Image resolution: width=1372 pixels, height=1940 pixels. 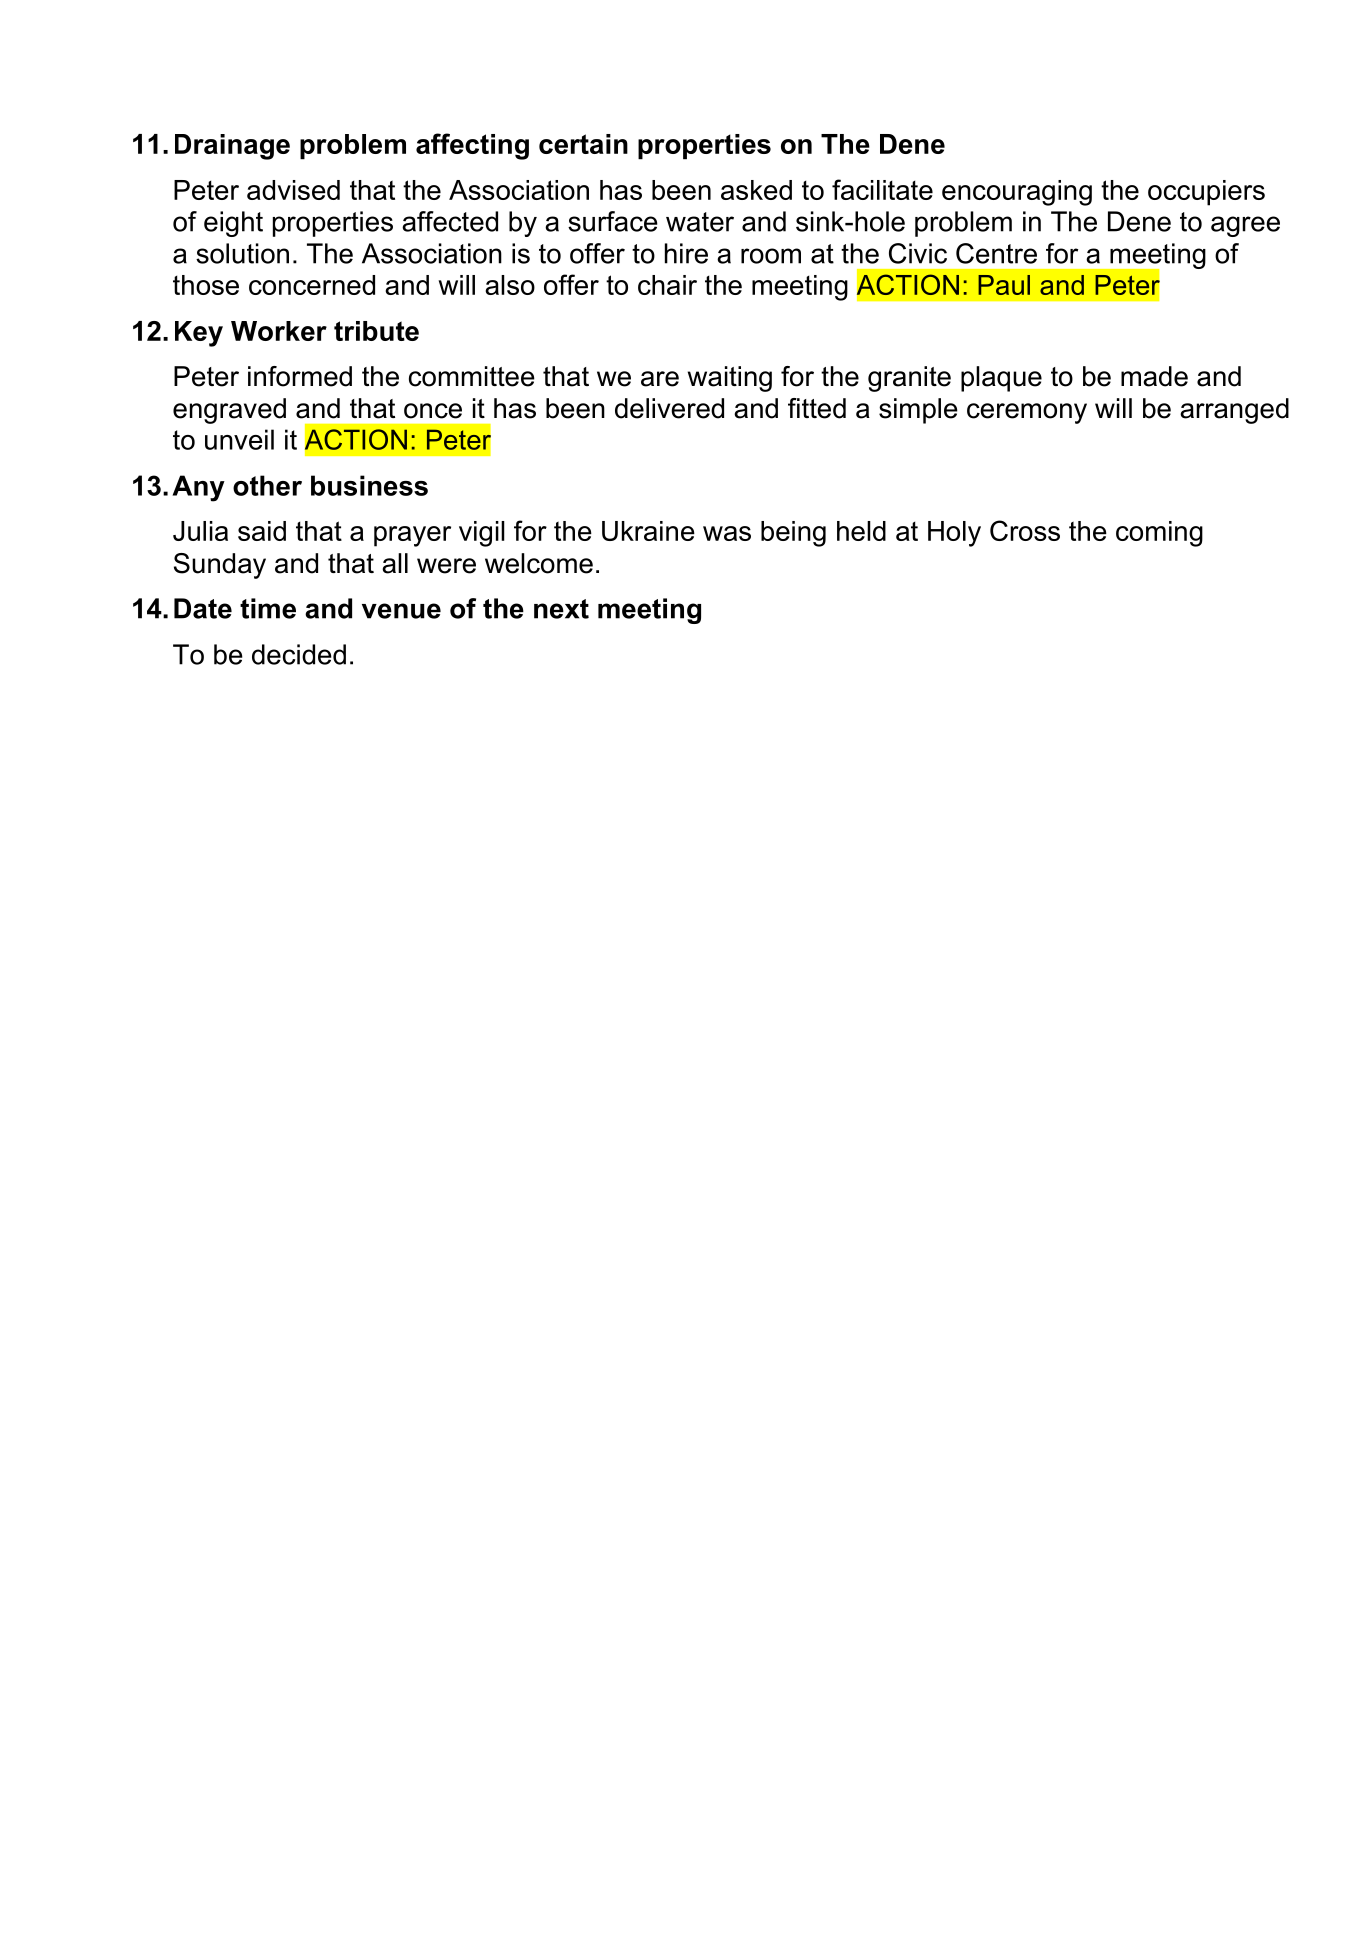 What do you see at coordinates (293, 190) in the page?
I see `advised` at bounding box center [293, 190].
